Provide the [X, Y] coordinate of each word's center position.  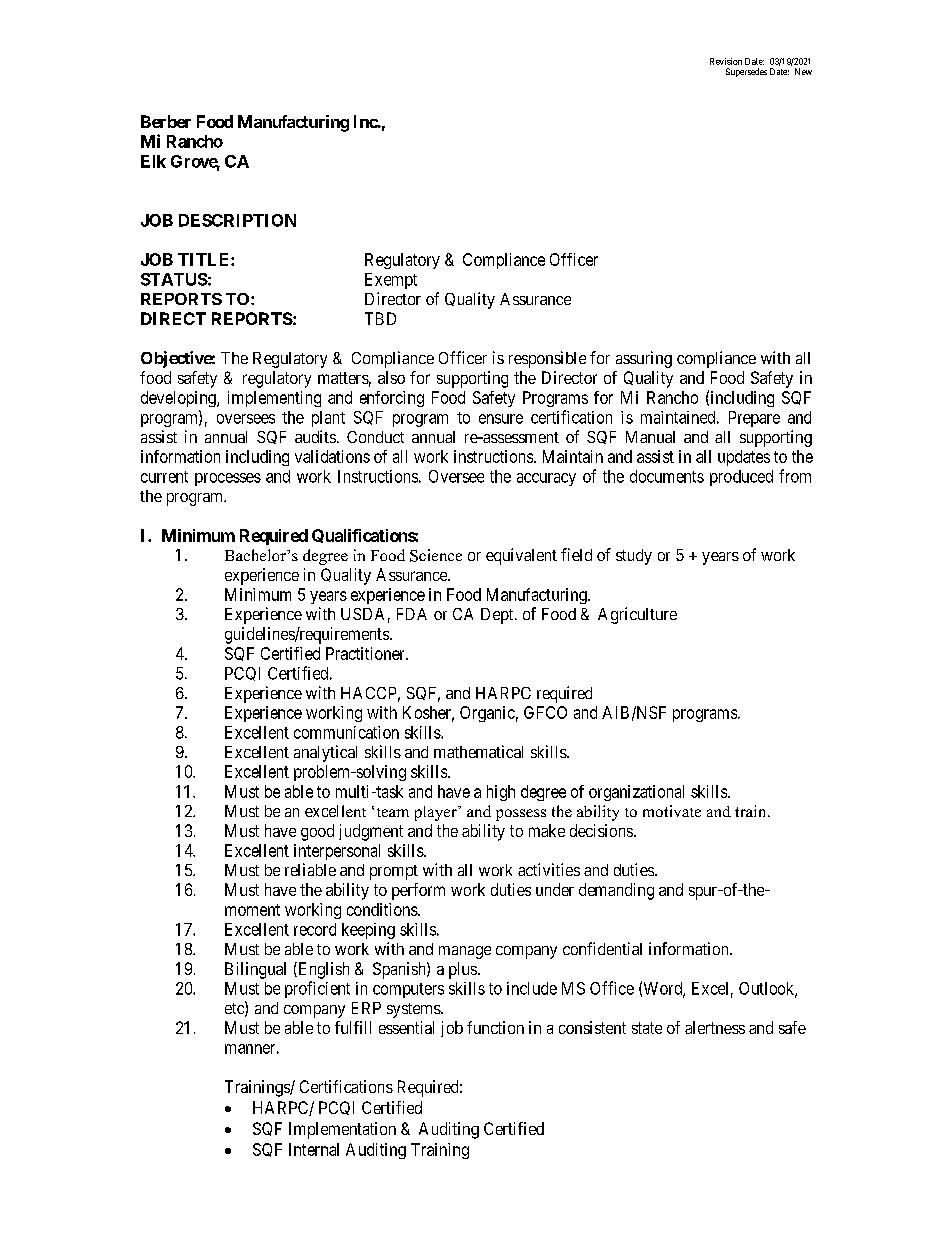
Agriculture [637, 615]
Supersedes [746, 72]
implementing [274, 399]
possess [521, 815]
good [317, 832]
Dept [498, 616]
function [495, 1027]
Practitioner [366, 653]
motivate [672, 811]
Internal [314, 1149]
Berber [166, 121]
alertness [715, 1027]
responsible [547, 359]
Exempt [391, 281]
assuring [644, 359]
